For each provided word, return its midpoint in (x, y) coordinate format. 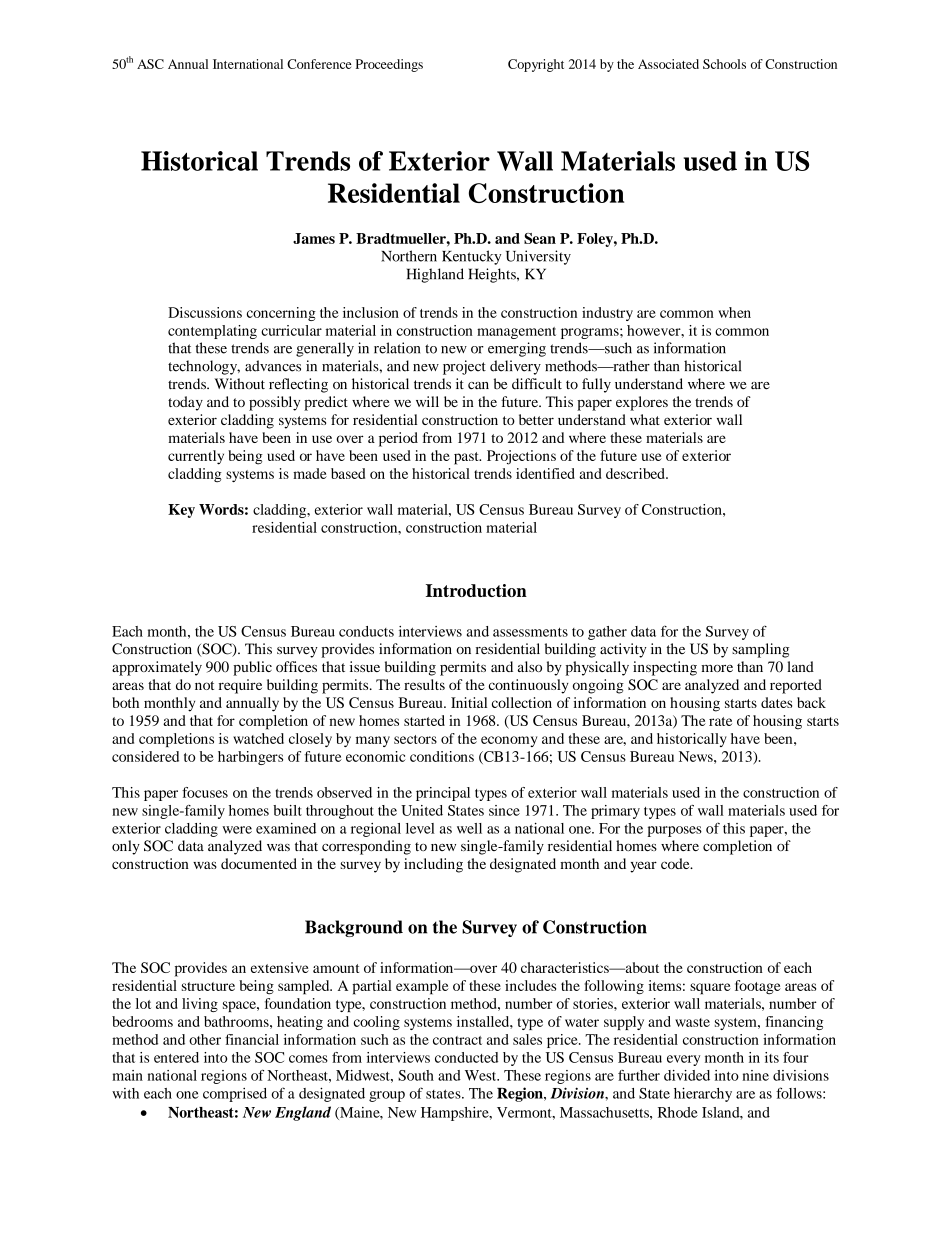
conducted (466, 1057)
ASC (150, 64)
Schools (724, 64)
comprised (235, 1095)
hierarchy (703, 1094)
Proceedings (389, 65)
